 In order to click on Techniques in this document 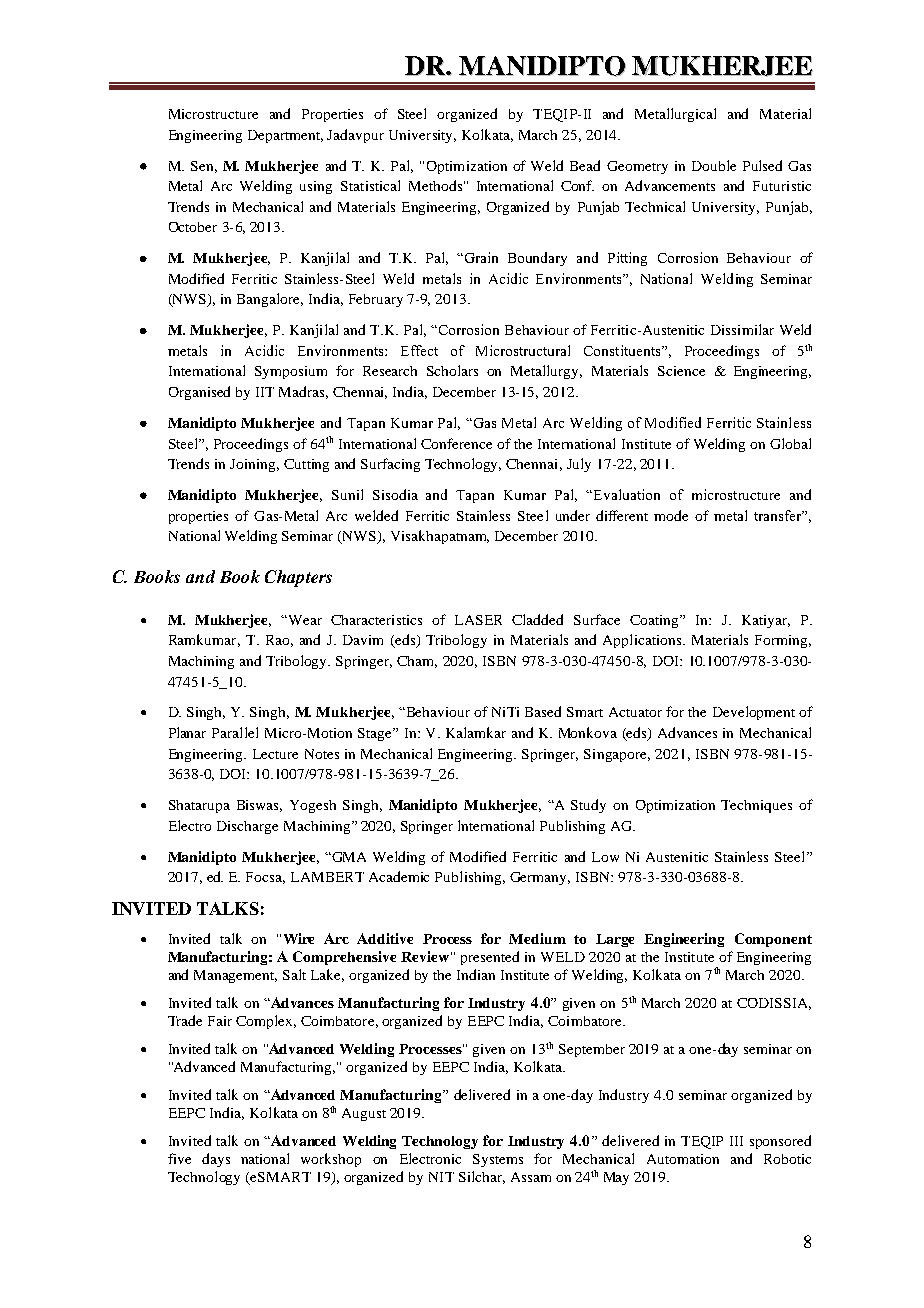, I will do `click(756, 806)`.
